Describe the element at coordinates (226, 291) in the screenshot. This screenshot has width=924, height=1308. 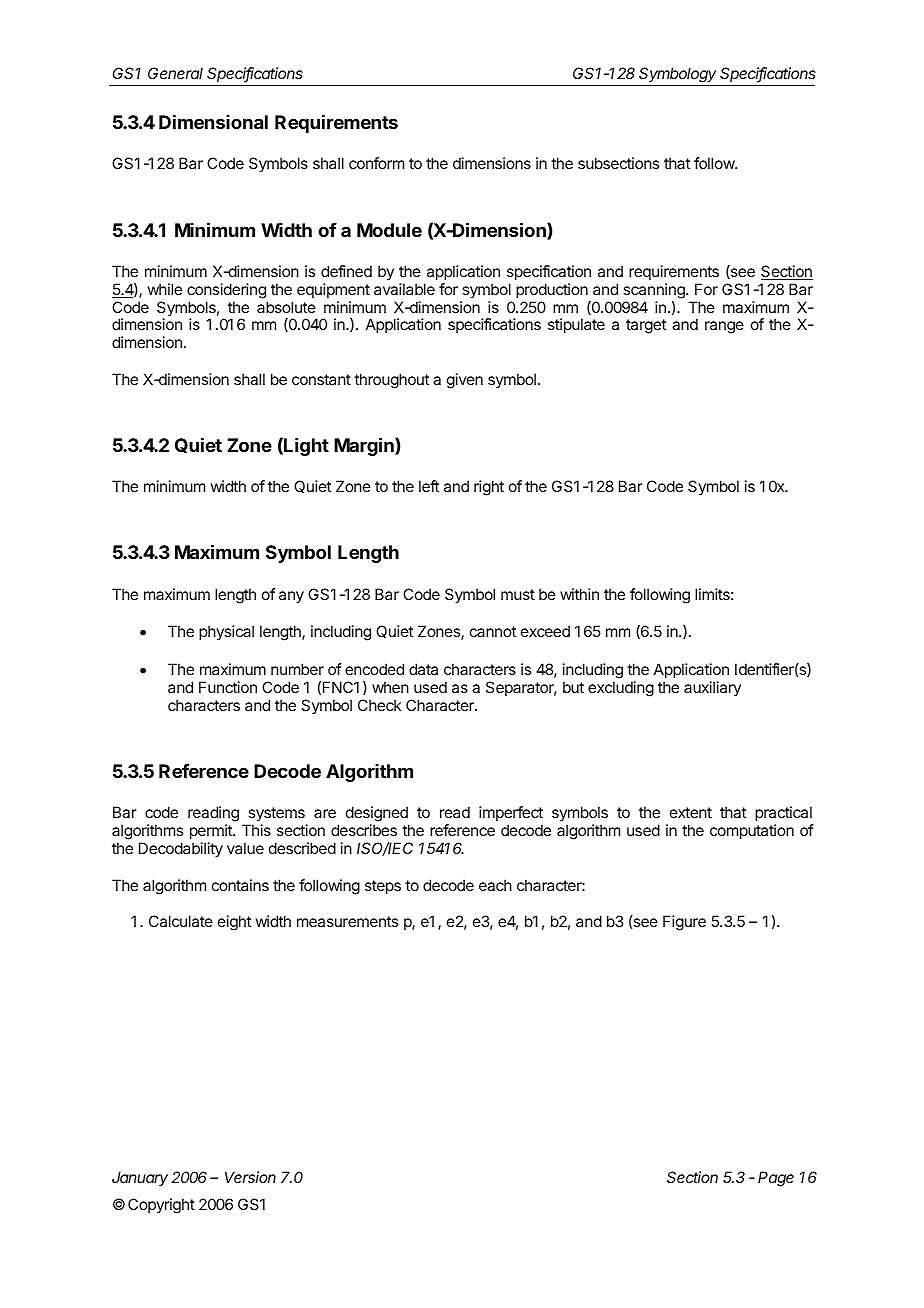
I see `considering` at that location.
